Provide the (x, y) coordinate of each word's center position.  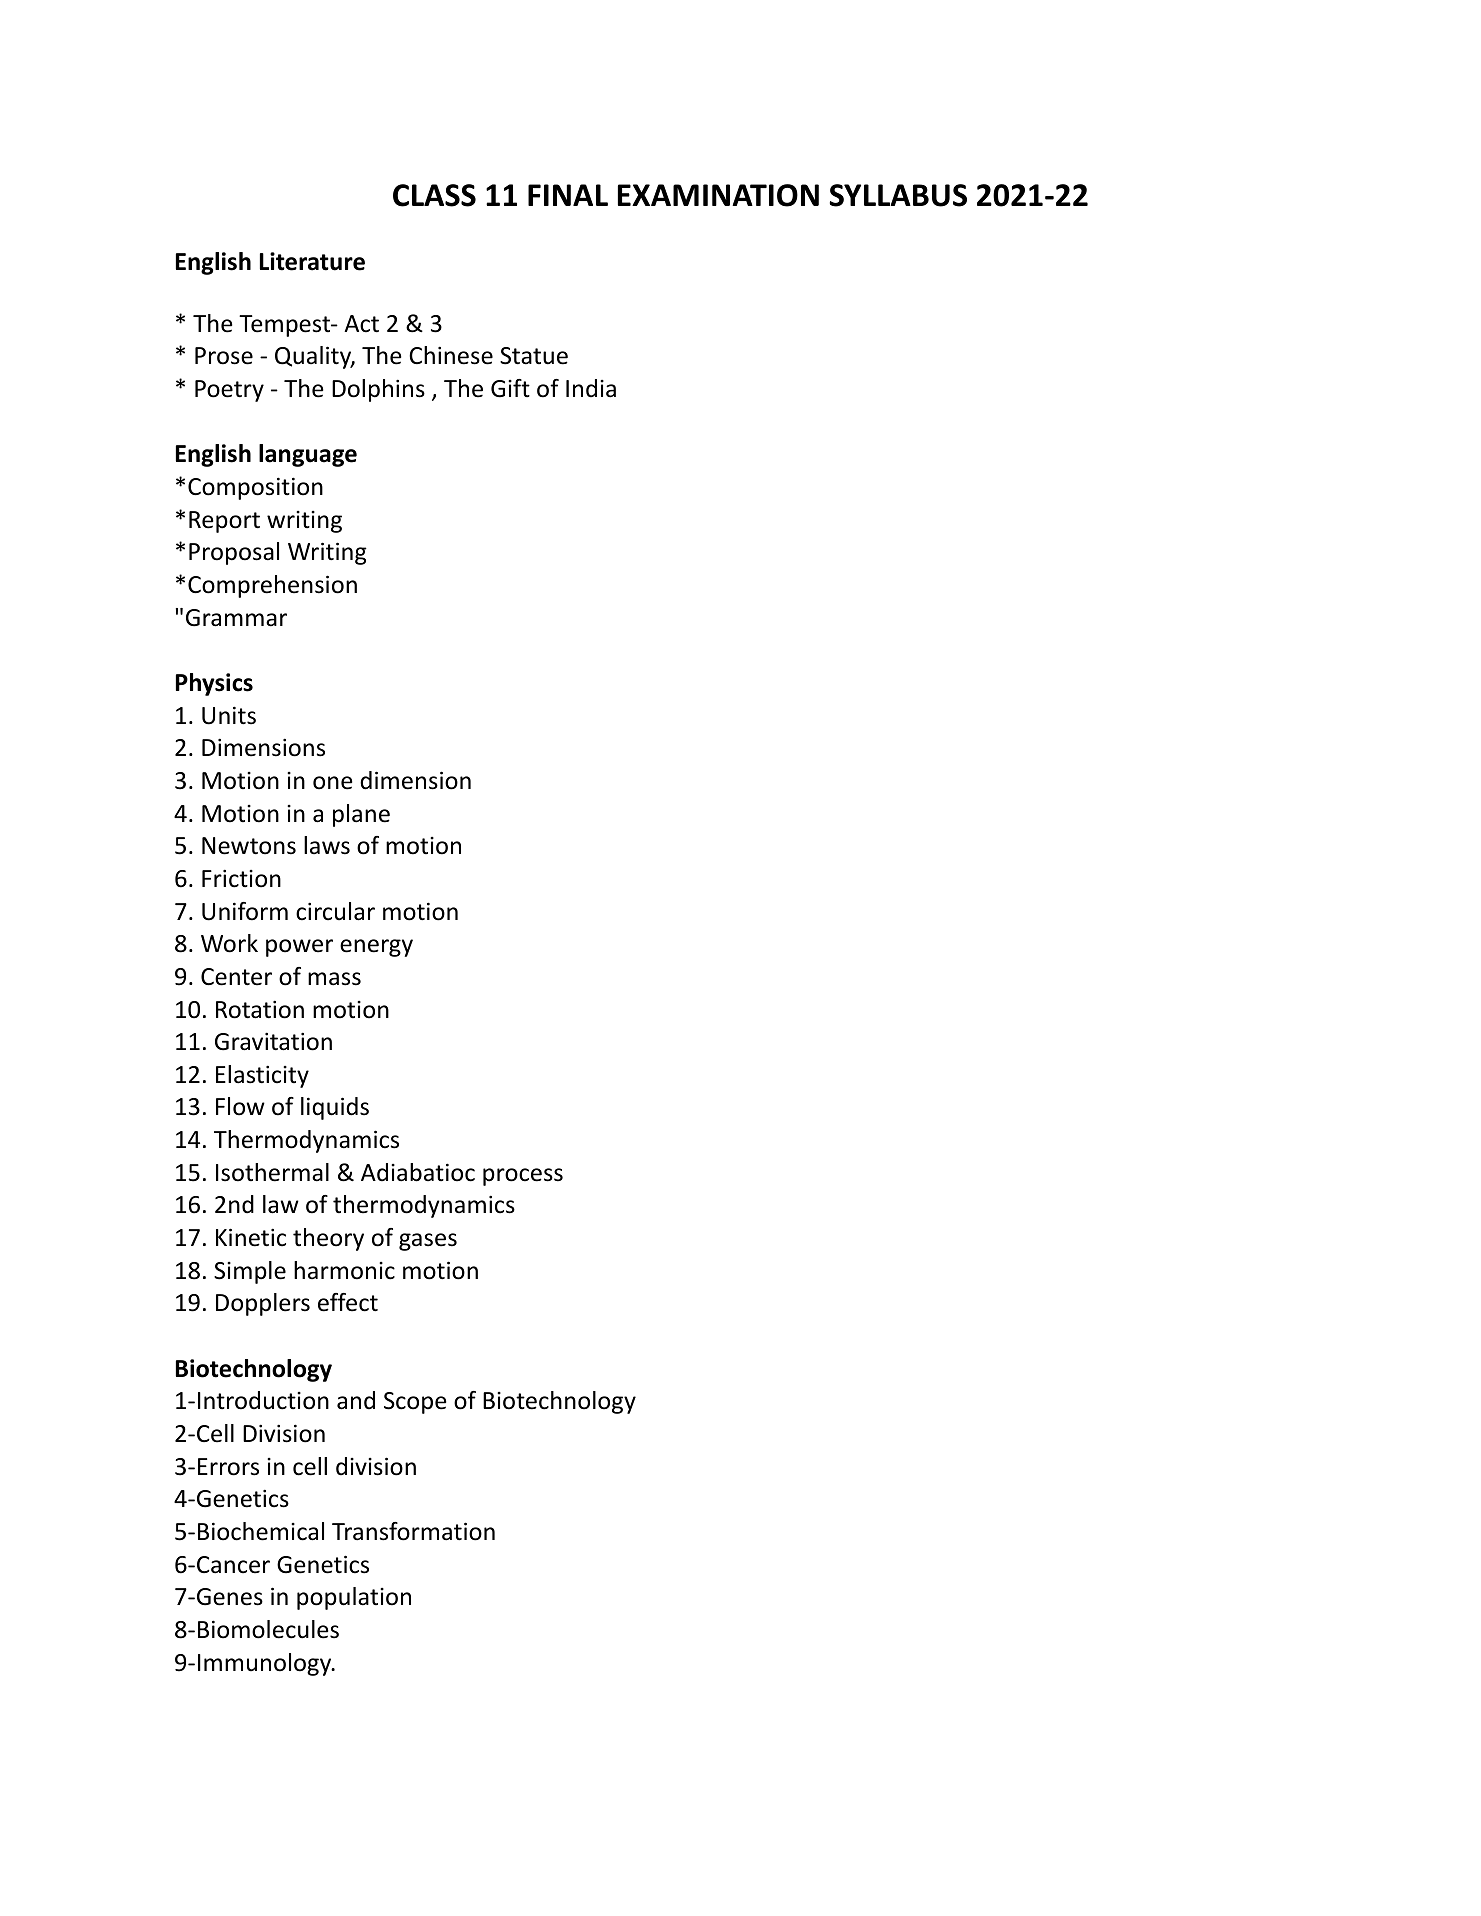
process (523, 1177)
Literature (312, 261)
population (354, 1598)
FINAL (568, 195)
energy (376, 948)
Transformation (413, 1531)
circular (335, 911)
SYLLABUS (898, 195)
